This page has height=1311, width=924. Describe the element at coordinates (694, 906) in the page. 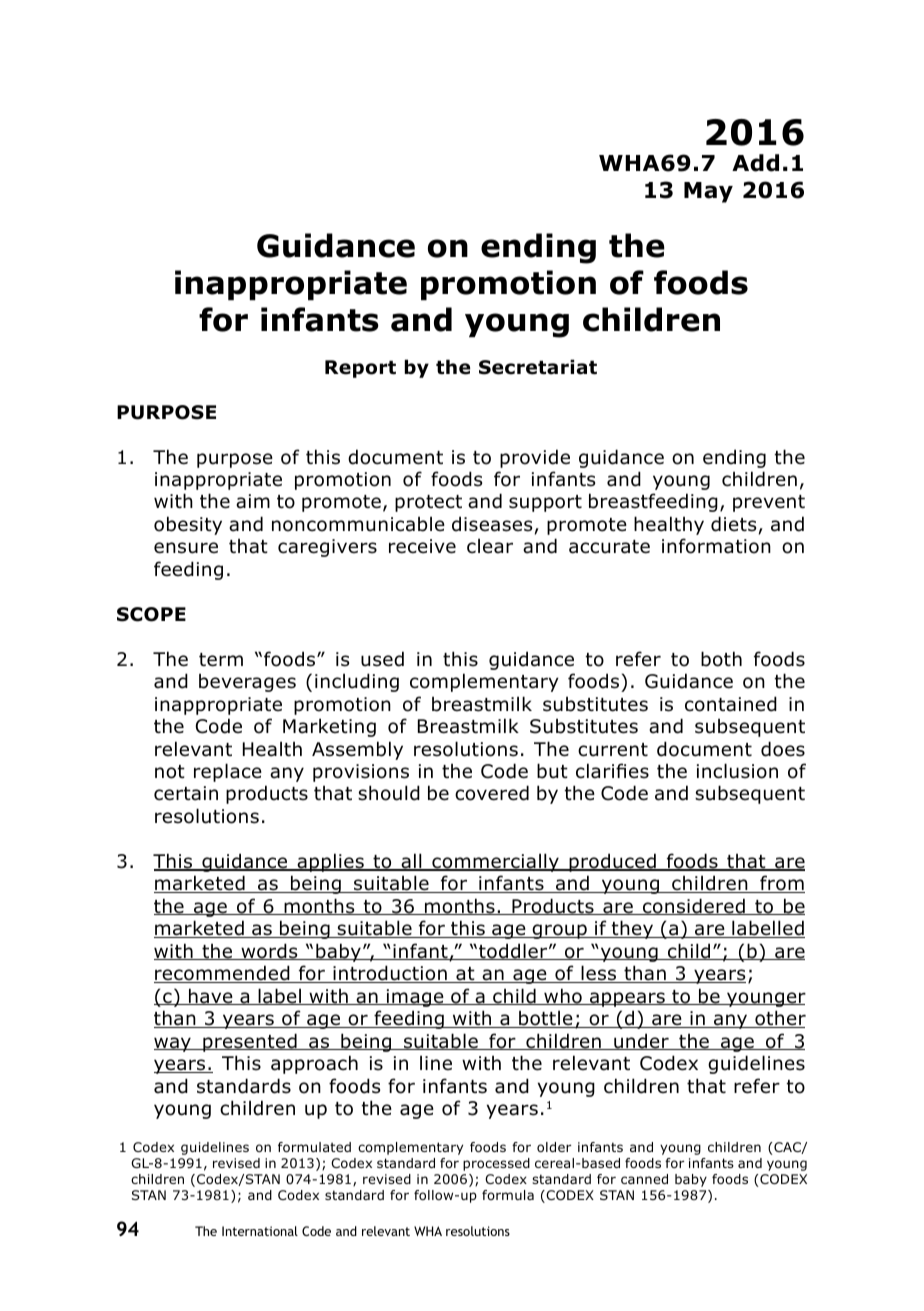

I see `considered` at that location.
